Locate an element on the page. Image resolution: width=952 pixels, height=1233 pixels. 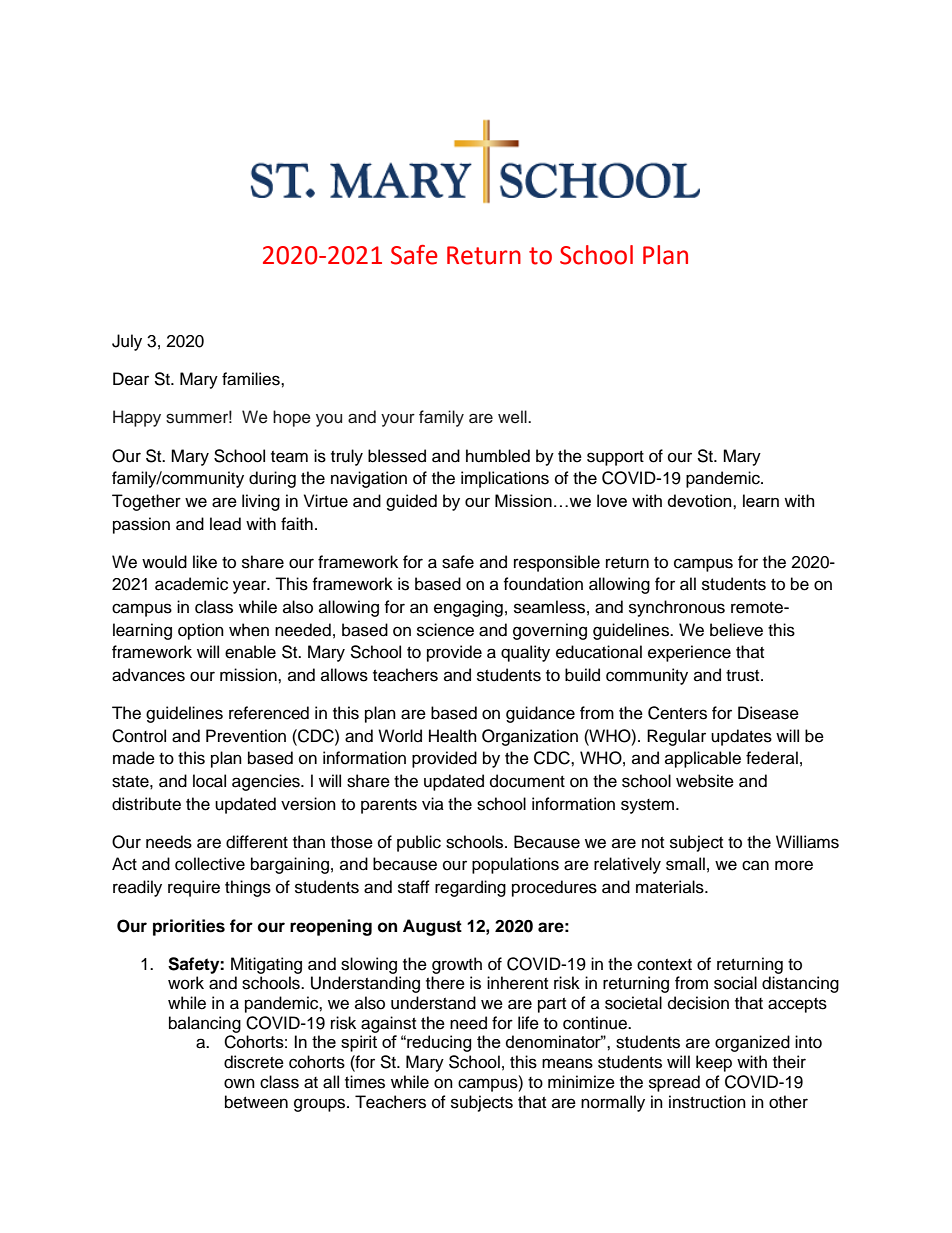
support is located at coordinates (615, 458).
